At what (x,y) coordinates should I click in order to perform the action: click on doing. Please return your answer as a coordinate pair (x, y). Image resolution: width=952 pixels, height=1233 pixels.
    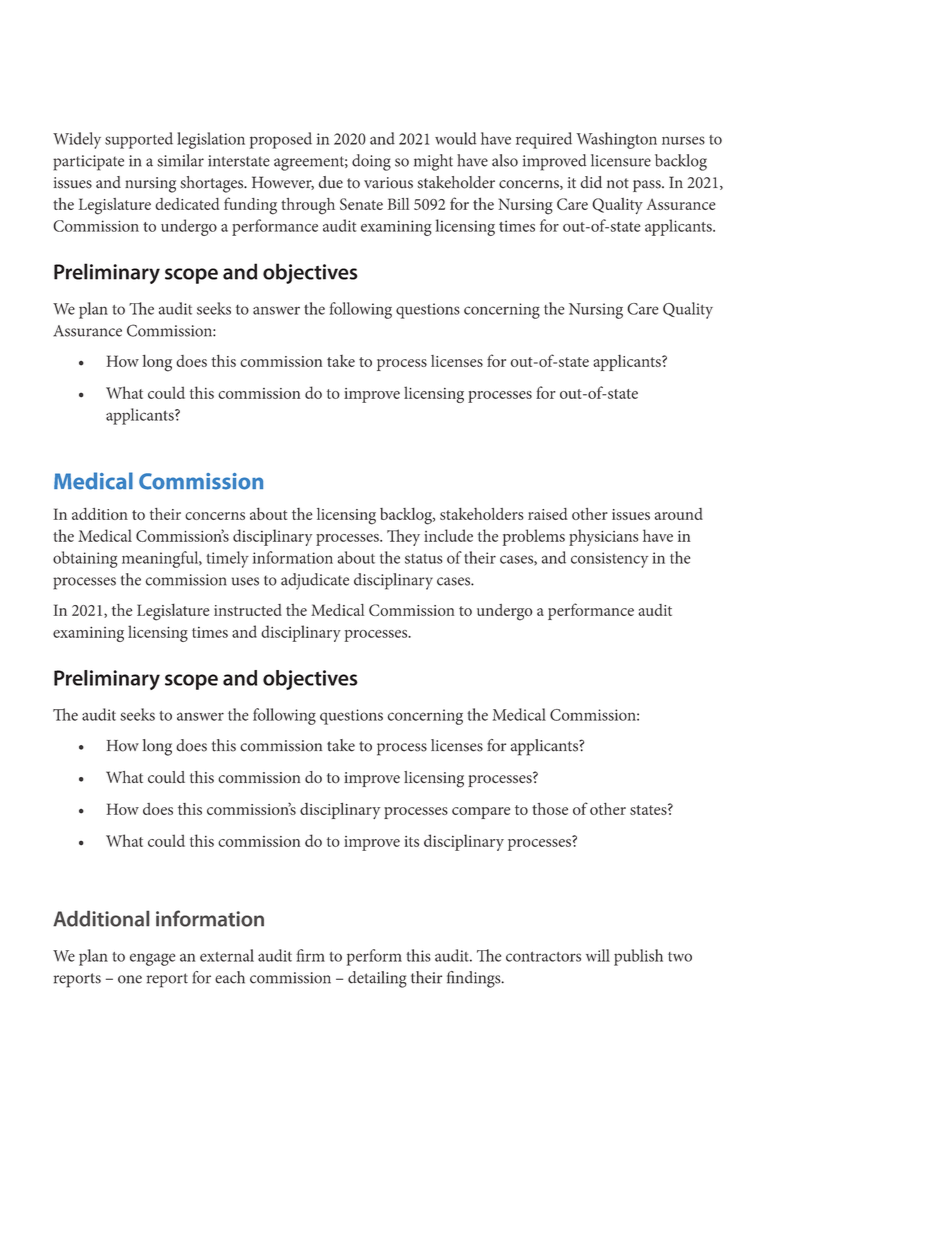
    Looking at the image, I should click on (371, 162).
